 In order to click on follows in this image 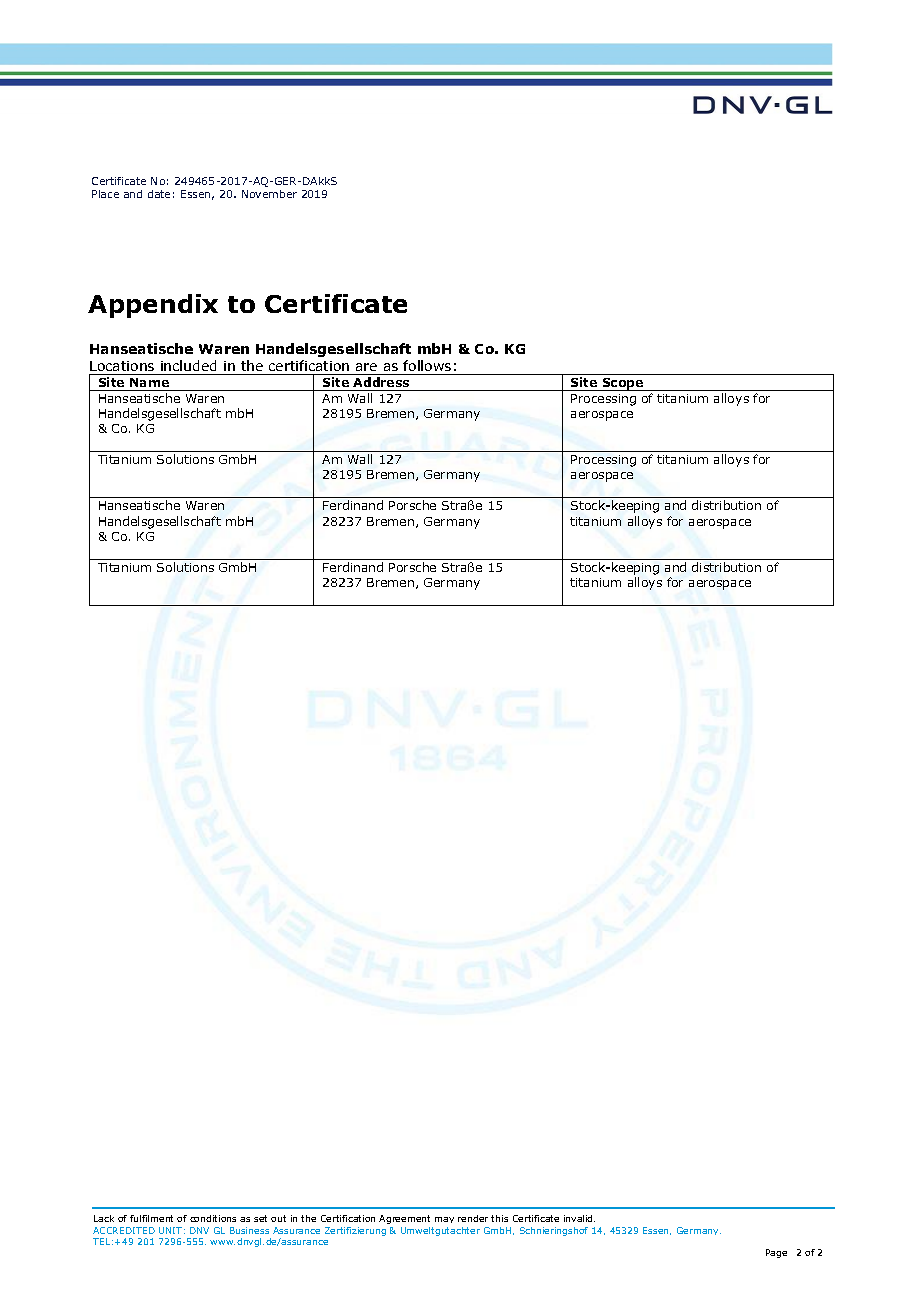, I will do `click(427, 365)`.
